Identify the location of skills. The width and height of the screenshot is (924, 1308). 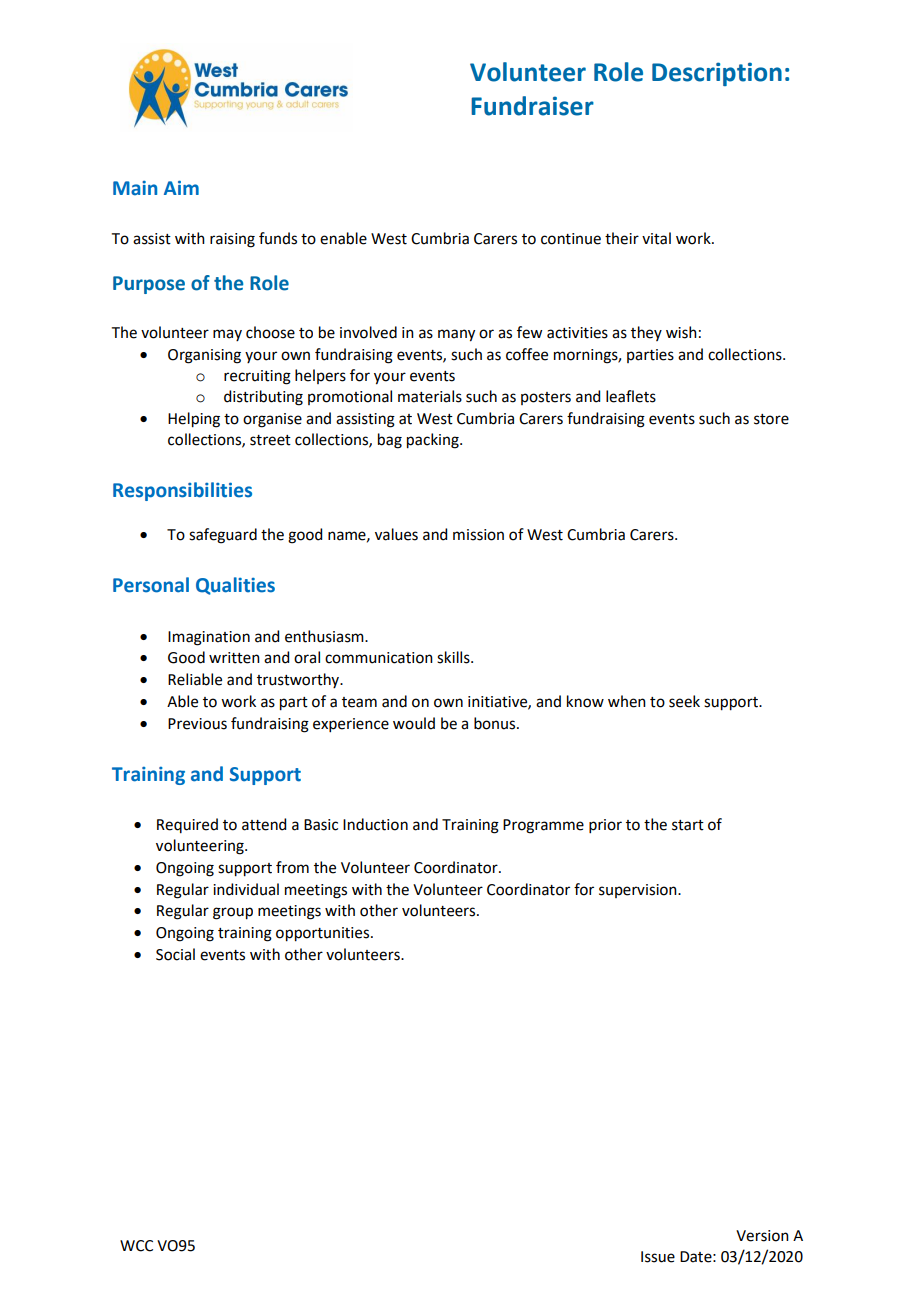
(454, 657).
